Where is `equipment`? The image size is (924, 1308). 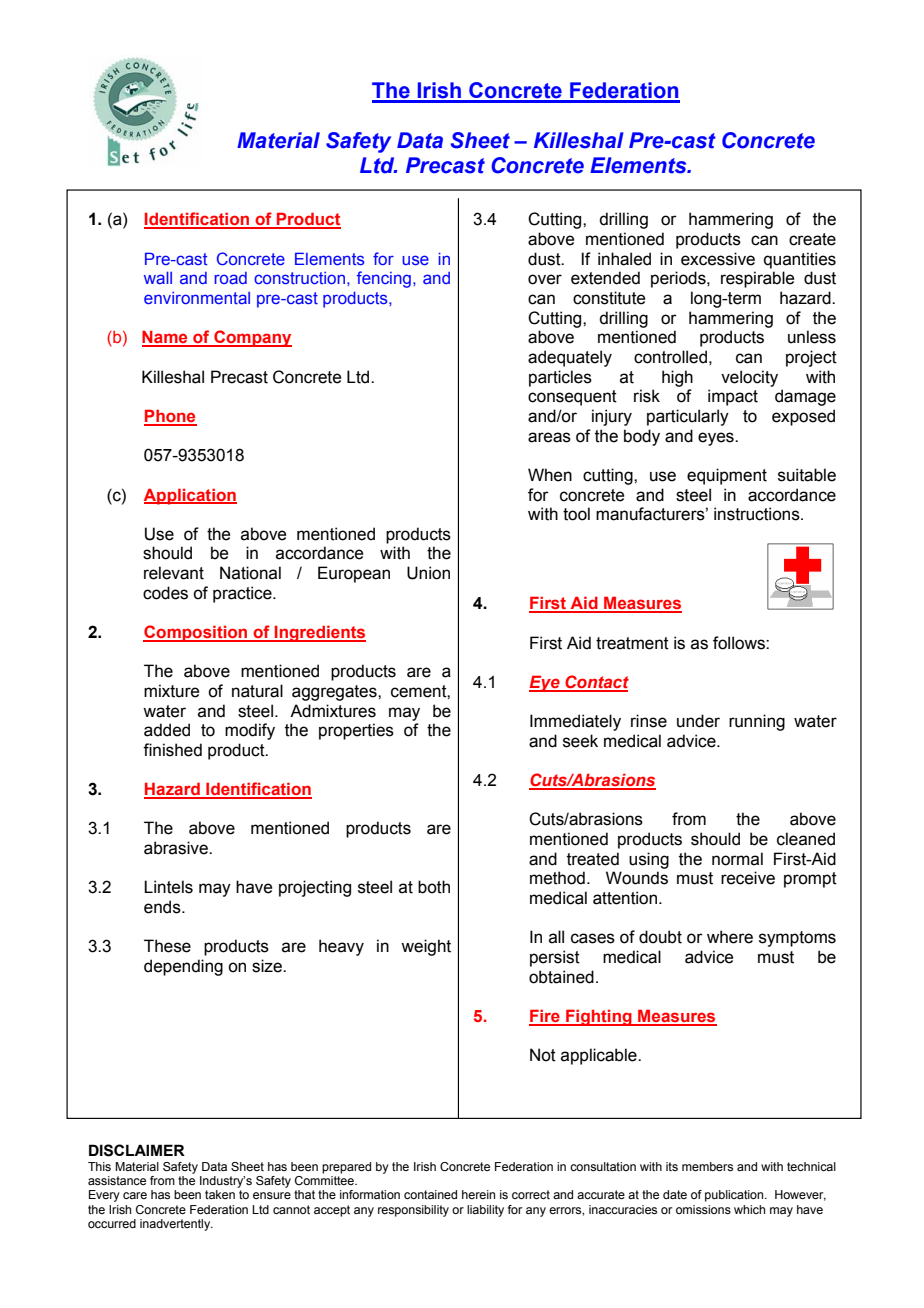 equipment is located at coordinates (727, 476).
